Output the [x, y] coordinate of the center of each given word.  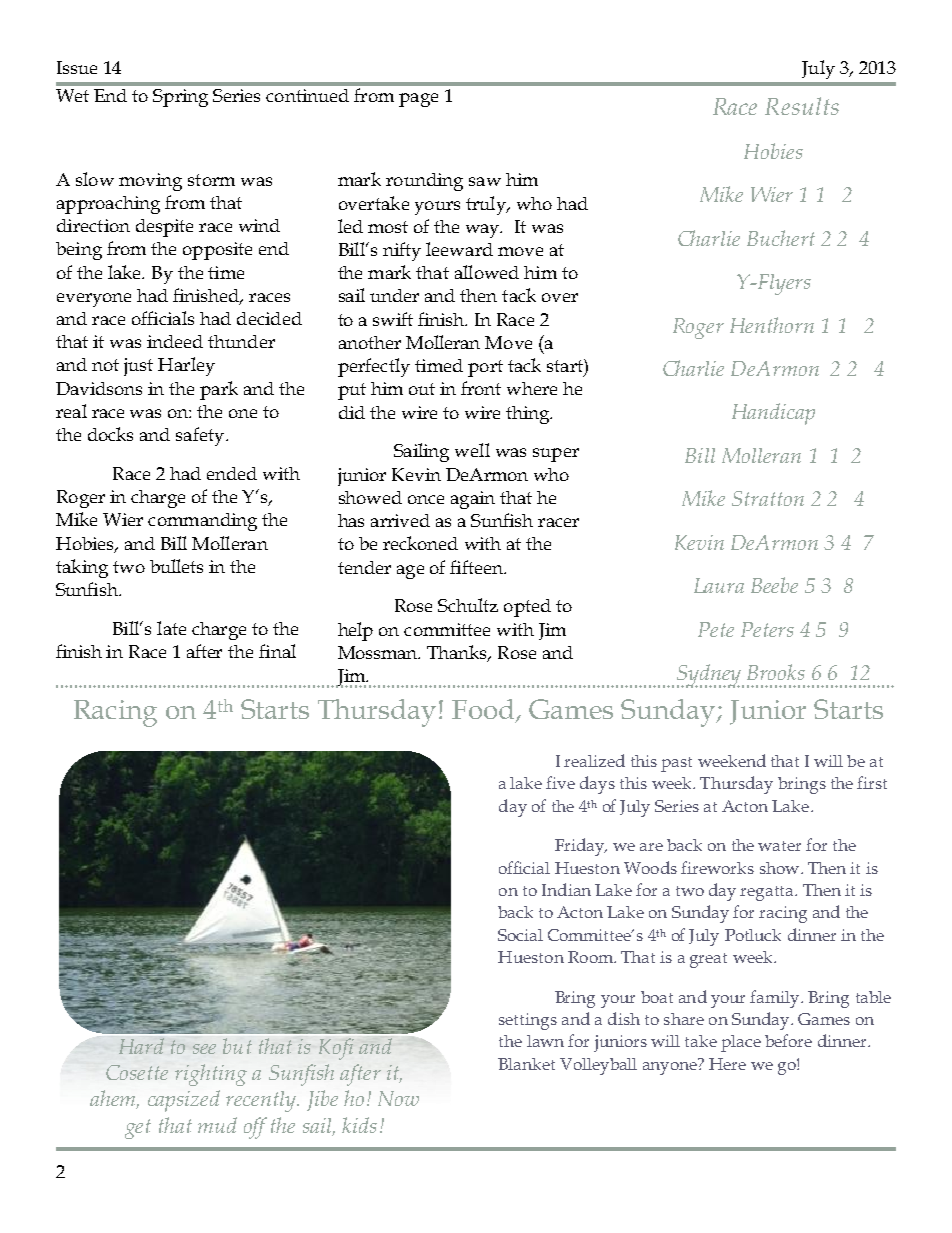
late [171, 628]
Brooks [776, 672]
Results [802, 106]
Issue [77, 67]
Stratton [768, 498]
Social [520, 935]
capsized [184, 1101]
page [418, 100]
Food [484, 710]
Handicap [773, 414]
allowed [487, 272]
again [473, 500]
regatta [768, 893]
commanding [202, 522]
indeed [175, 341]
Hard [141, 1046]
